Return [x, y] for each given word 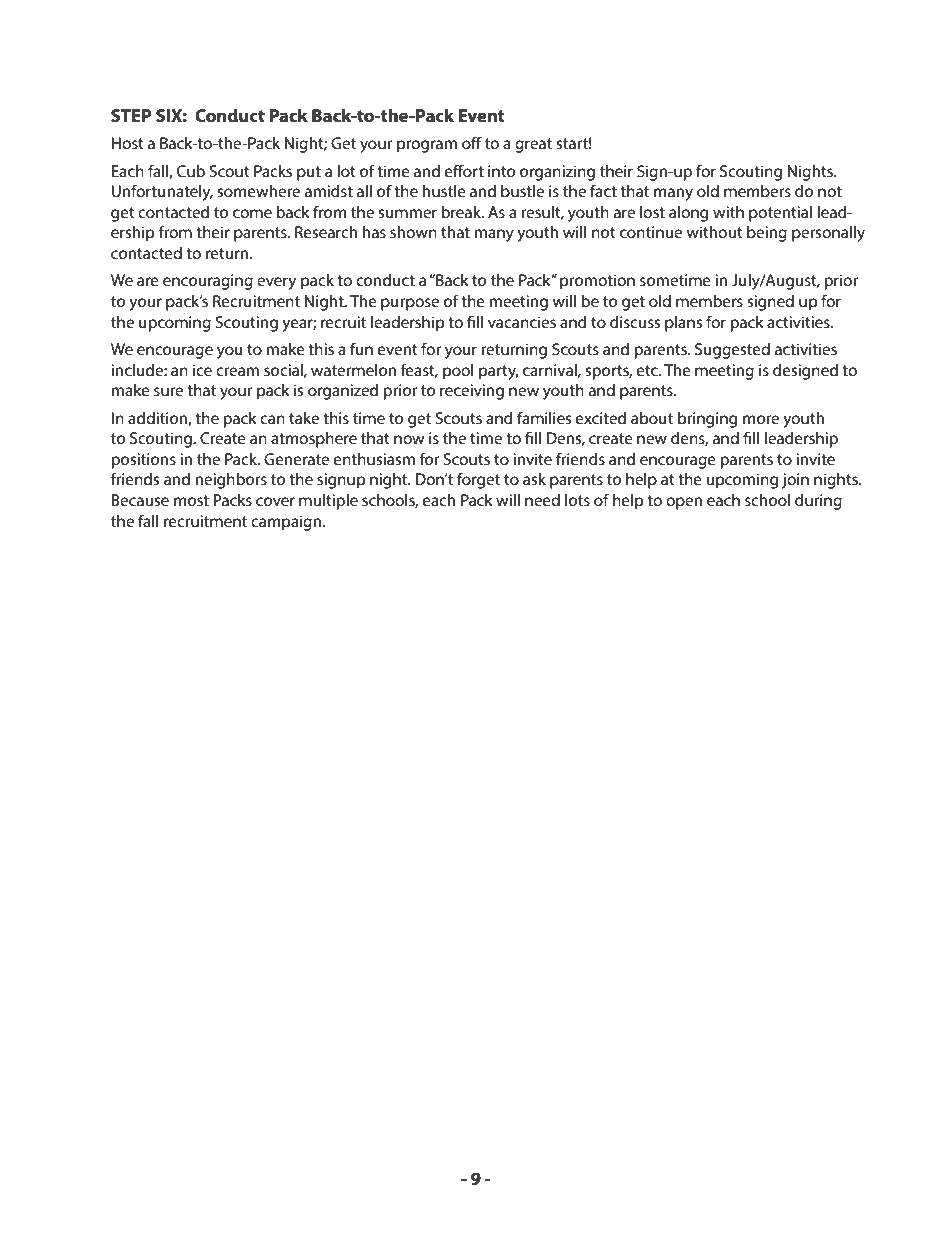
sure [168, 391]
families [544, 417]
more [761, 419]
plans [683, 324]
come [252, 213]
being [767, 234]
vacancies [522, 322]
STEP [131, 115]
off [472, 142]
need [542, 500]
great [533, 145]
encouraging [208, 282]
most [191, 500]
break [462, 212]
